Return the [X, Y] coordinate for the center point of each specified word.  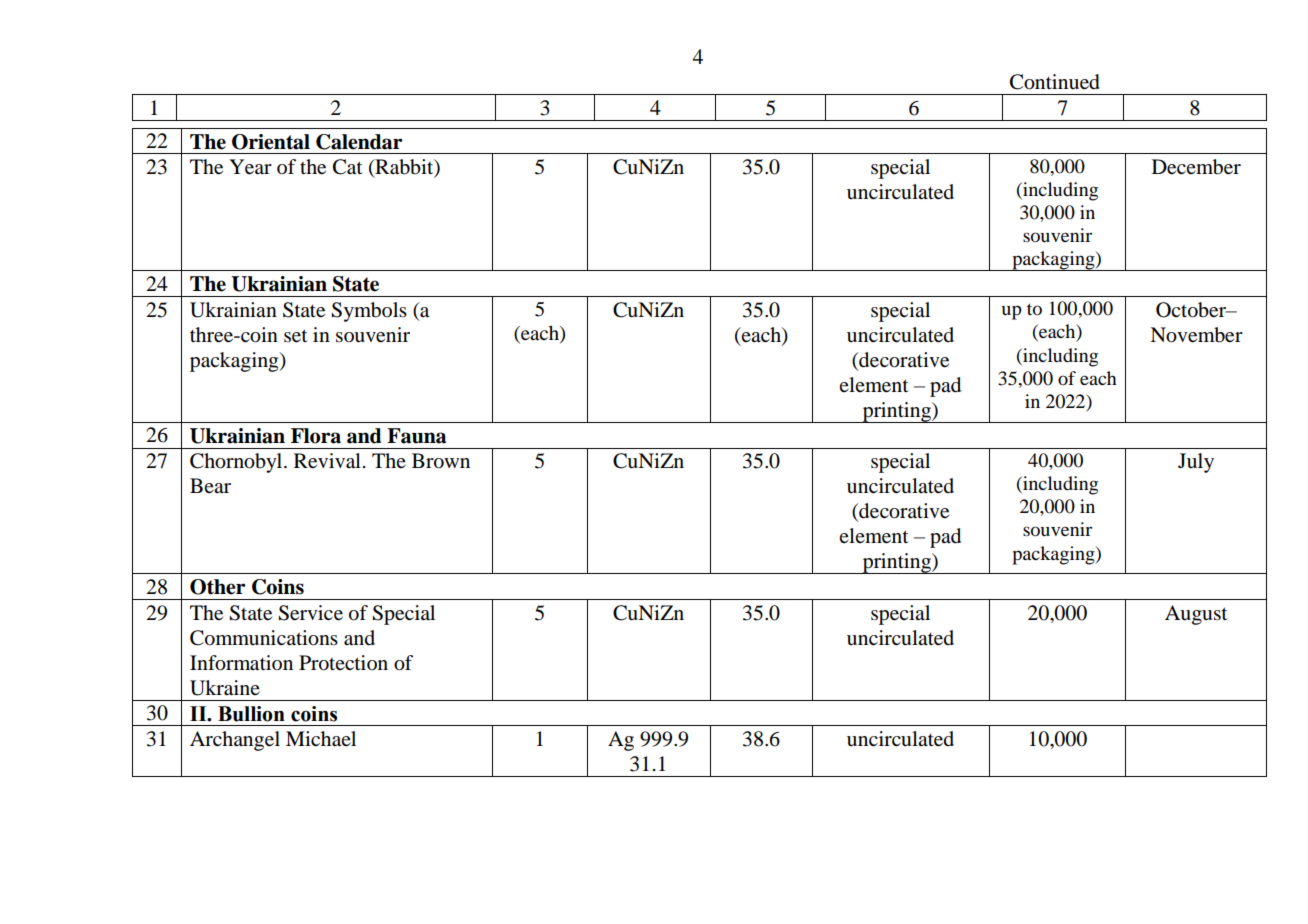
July [1196, 463]
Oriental [271, 142]
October [1192, 310]
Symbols [369, 312]
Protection [343, 663]
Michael [321, 739]
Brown [441, 461]
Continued [1055, 82]
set [295, 336]
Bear [210, 485]
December [1196, 167]
